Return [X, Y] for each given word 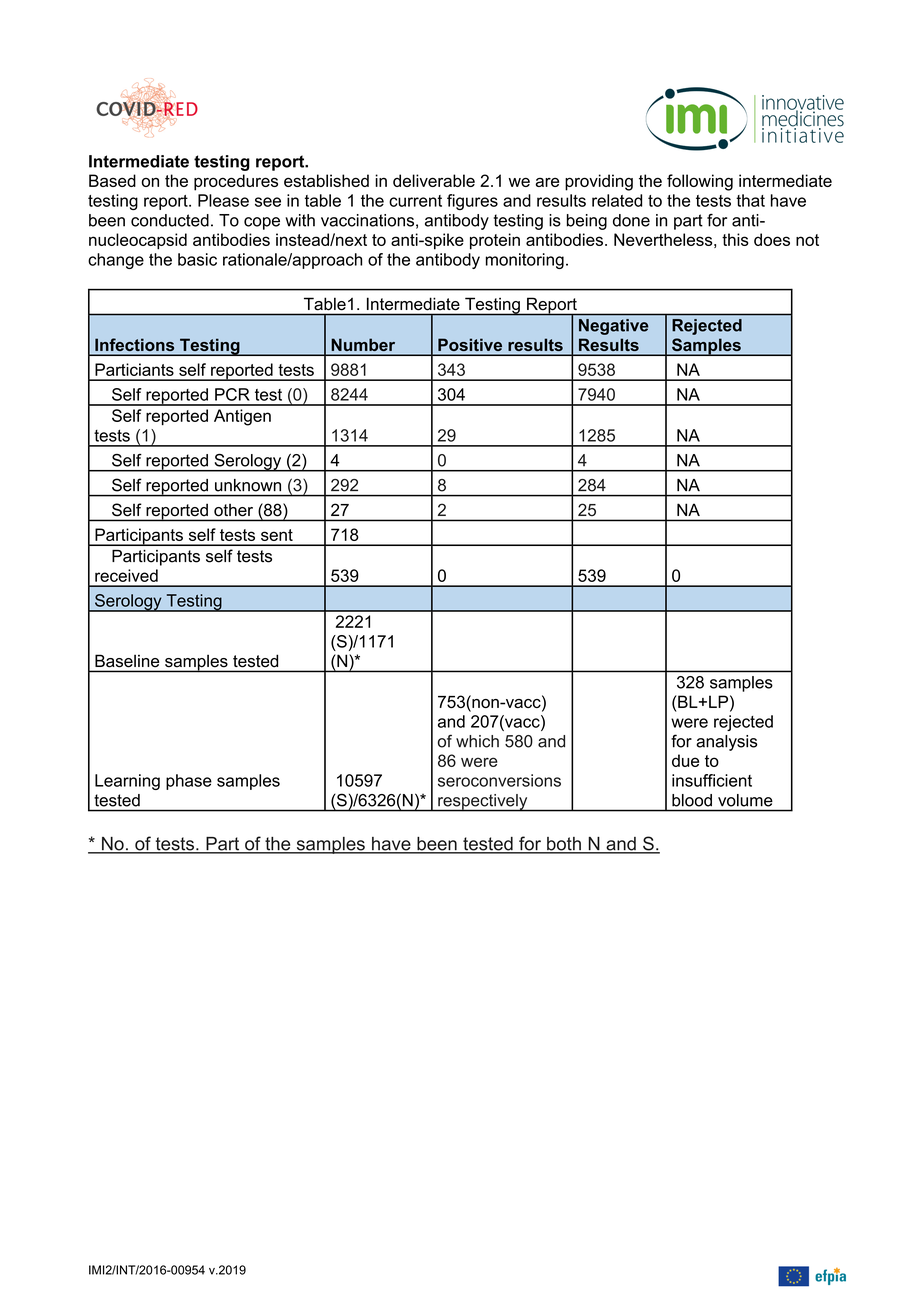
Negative [614, 327]
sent [277, 535]
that [750, 200]
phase [189, 782]
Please [223, 200]
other [233, 510]
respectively [483, 803]
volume [745, 800]
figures [472, 202]
